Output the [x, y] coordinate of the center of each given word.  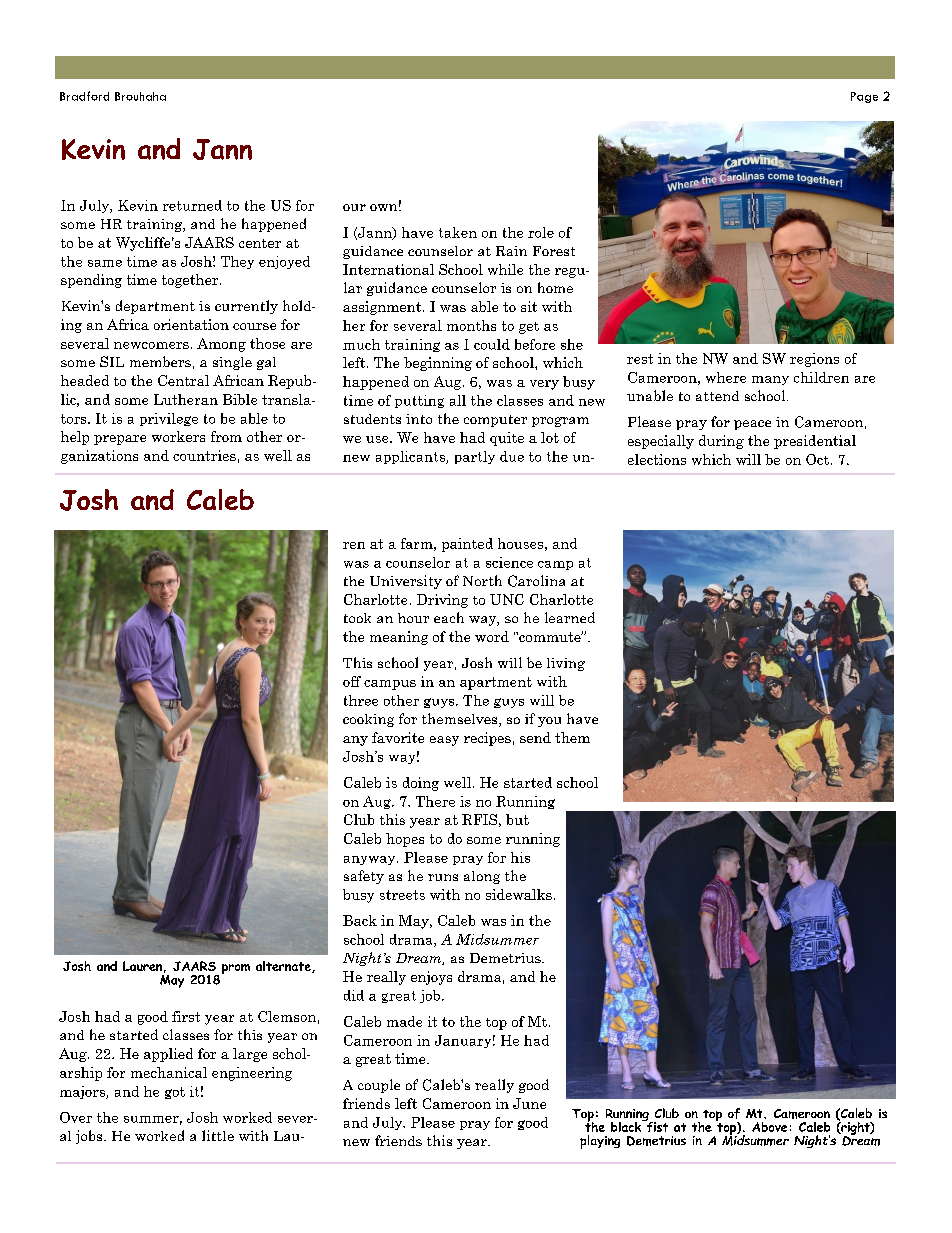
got [175, 1093]
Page [864, 97]
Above [769, 1127]
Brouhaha [140, 96]
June [529, 1103]
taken [458, 232]
